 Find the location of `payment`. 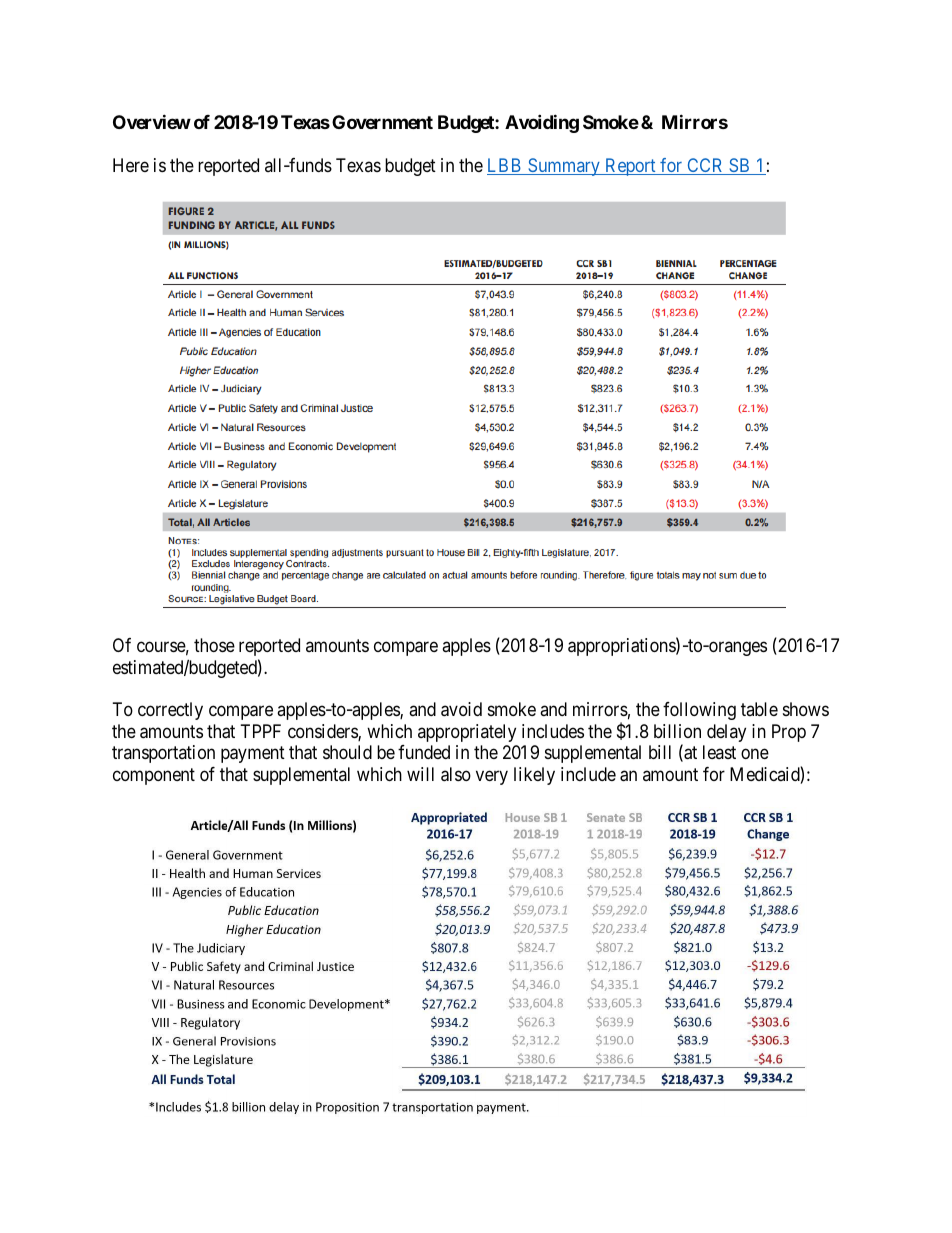

payment is located at coordinates (253, 755).
